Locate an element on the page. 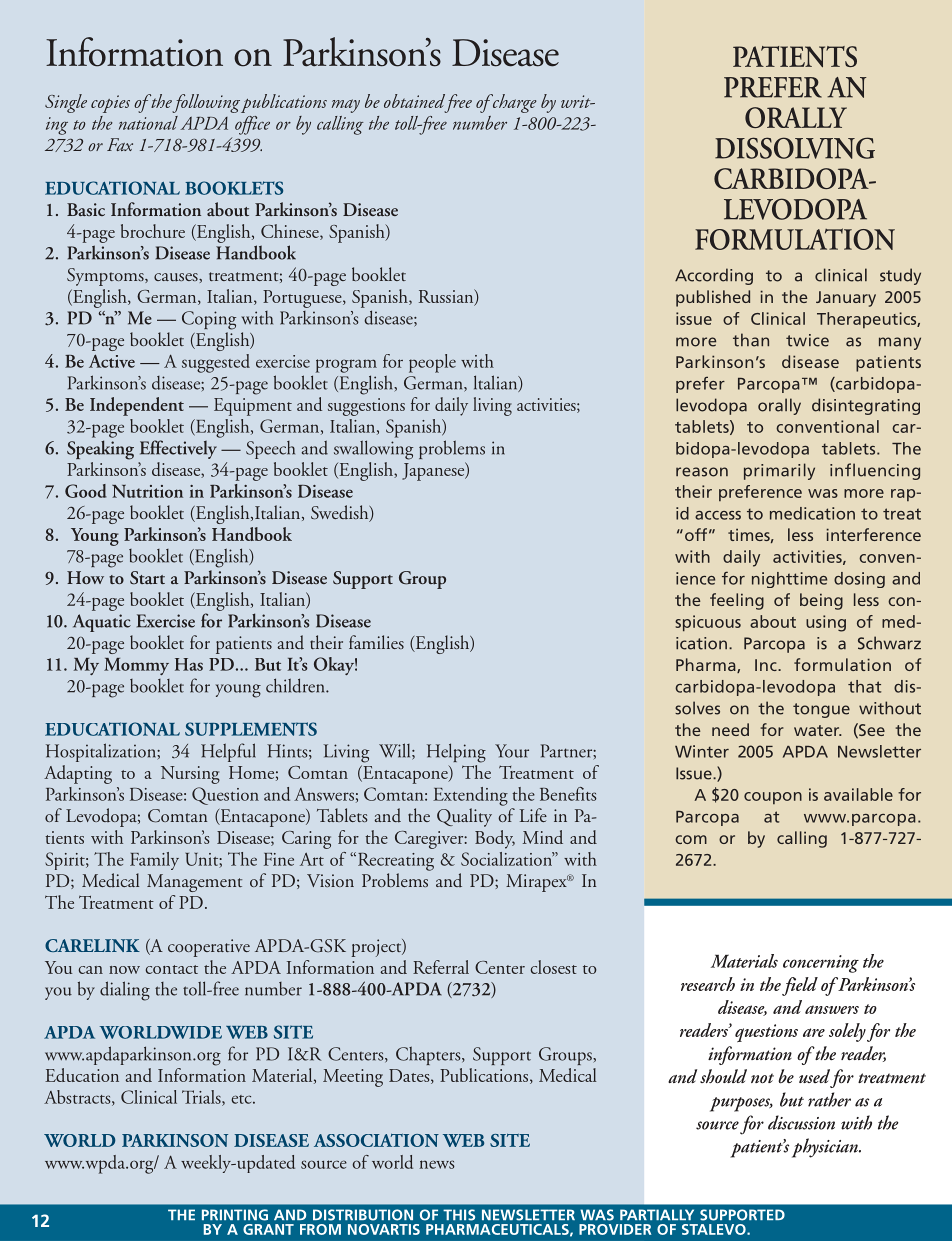 The height and width of the page is (1241, 952). DISSOLVING is located at coordinates (795, 148).
